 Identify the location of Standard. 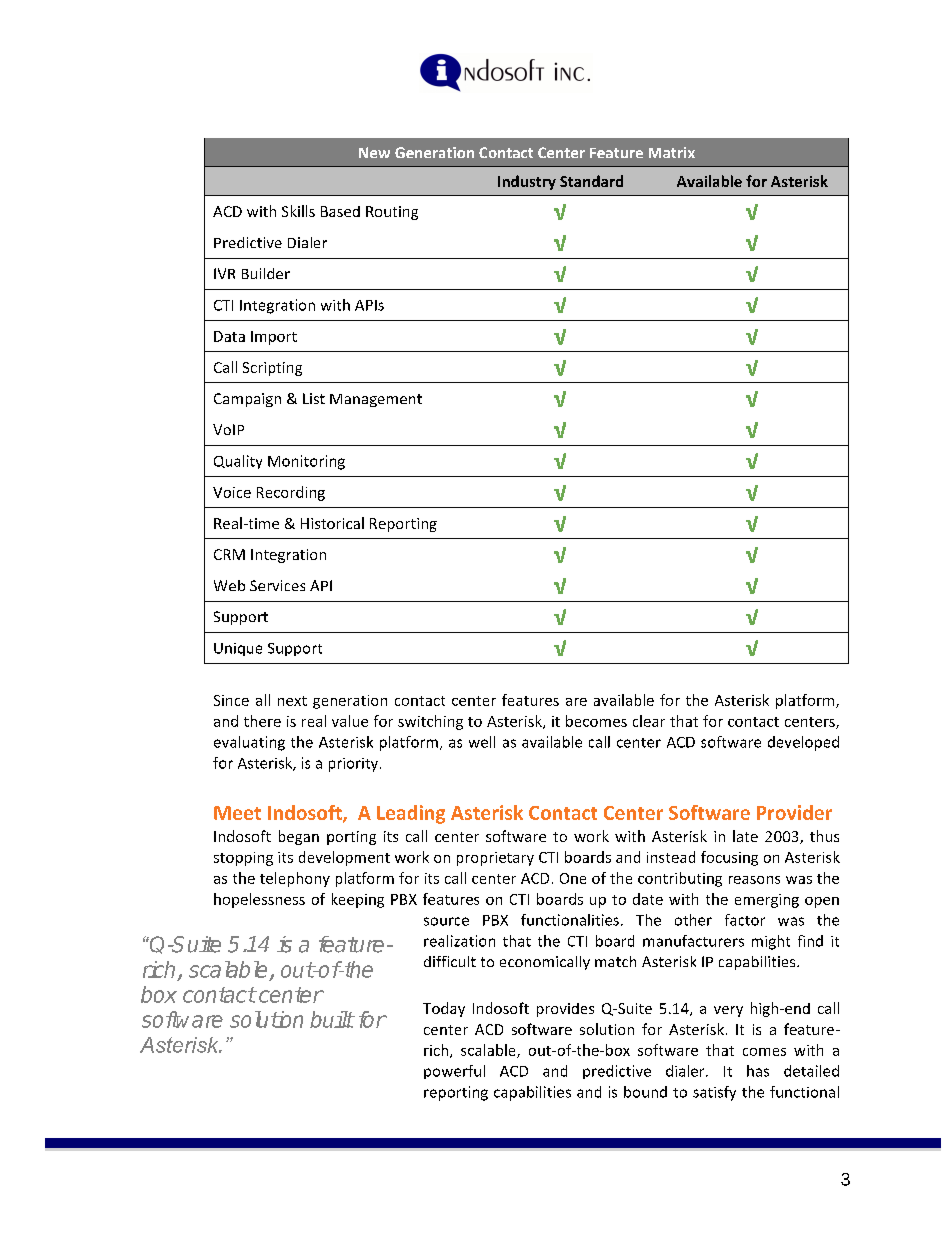
(591, 181).
